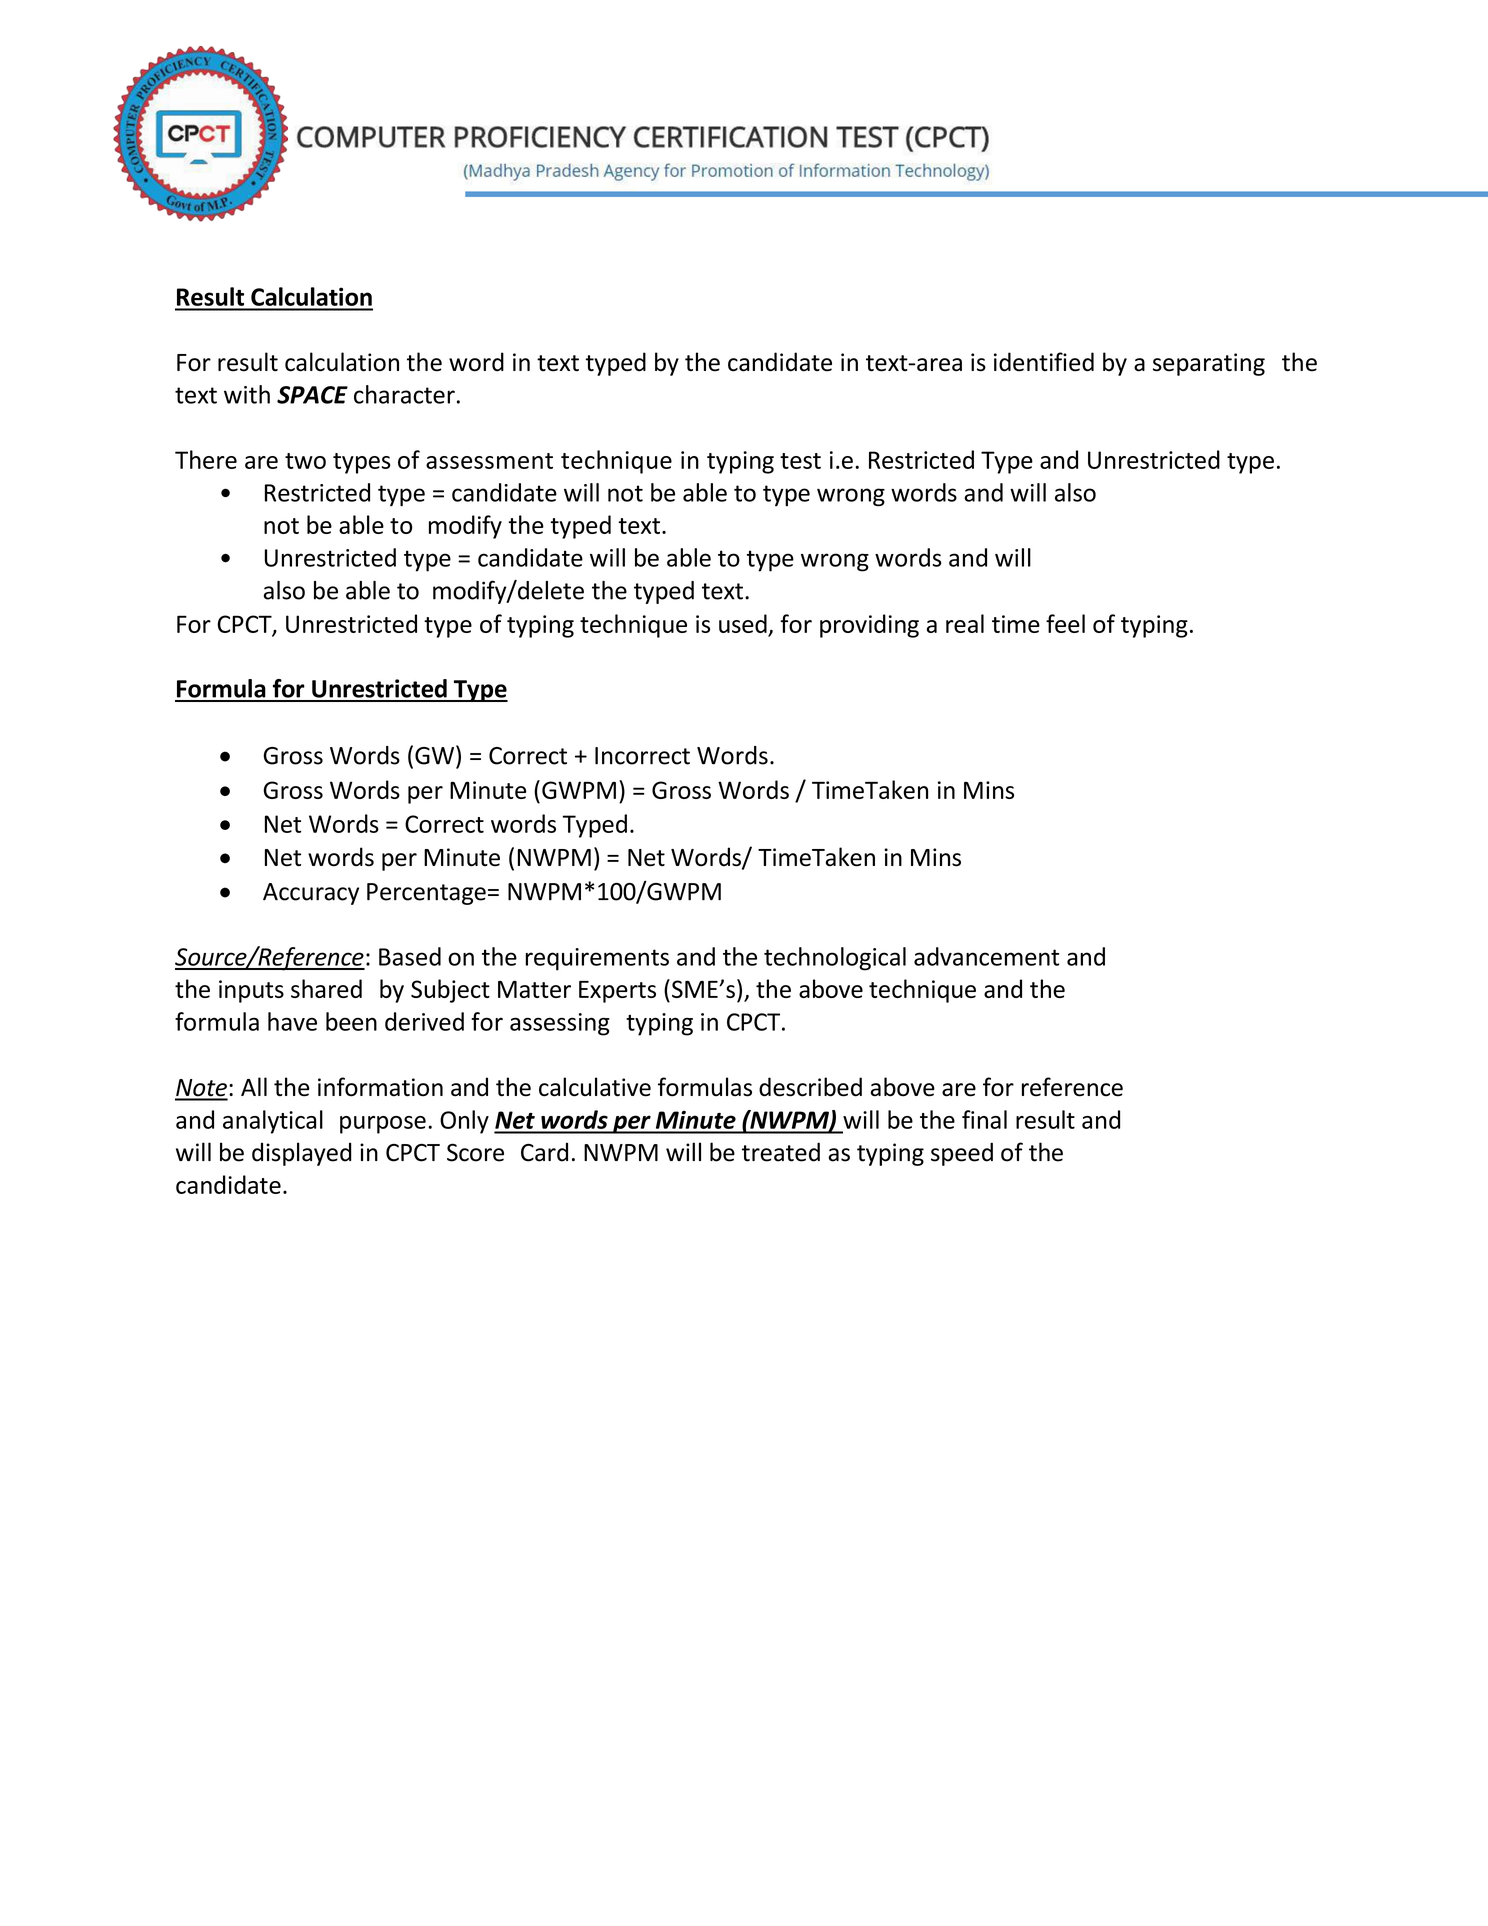 This screenshot has height=1926, width=1488. Describe the element at coordinates (1044, 362) in the screenshot. I see `identified` at that location.
